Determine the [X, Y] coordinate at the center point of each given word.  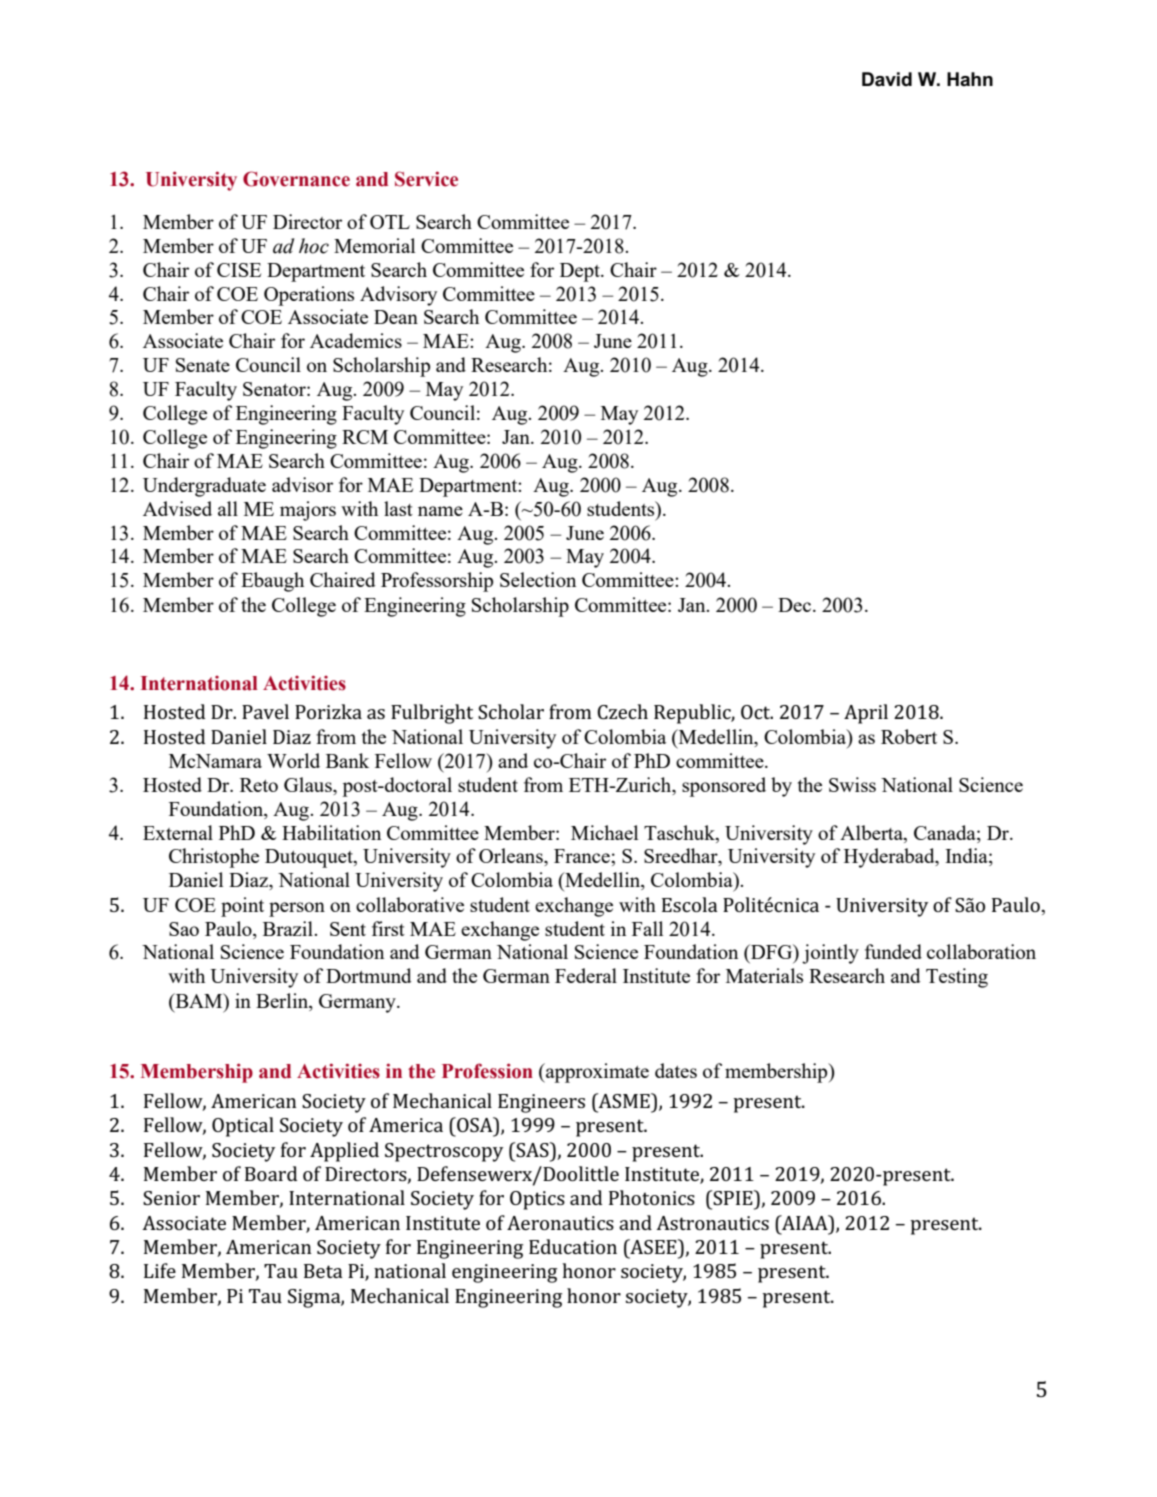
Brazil [289, 928]
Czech [622, 711]
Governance [296, 179]
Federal [586, 975]
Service [426, 179]
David [887, 79]
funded [893, 951]
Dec [796, 605]
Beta [323, 1271]
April [866, 714]
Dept [581, 272]
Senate [203, 365]
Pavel [265, 711]
